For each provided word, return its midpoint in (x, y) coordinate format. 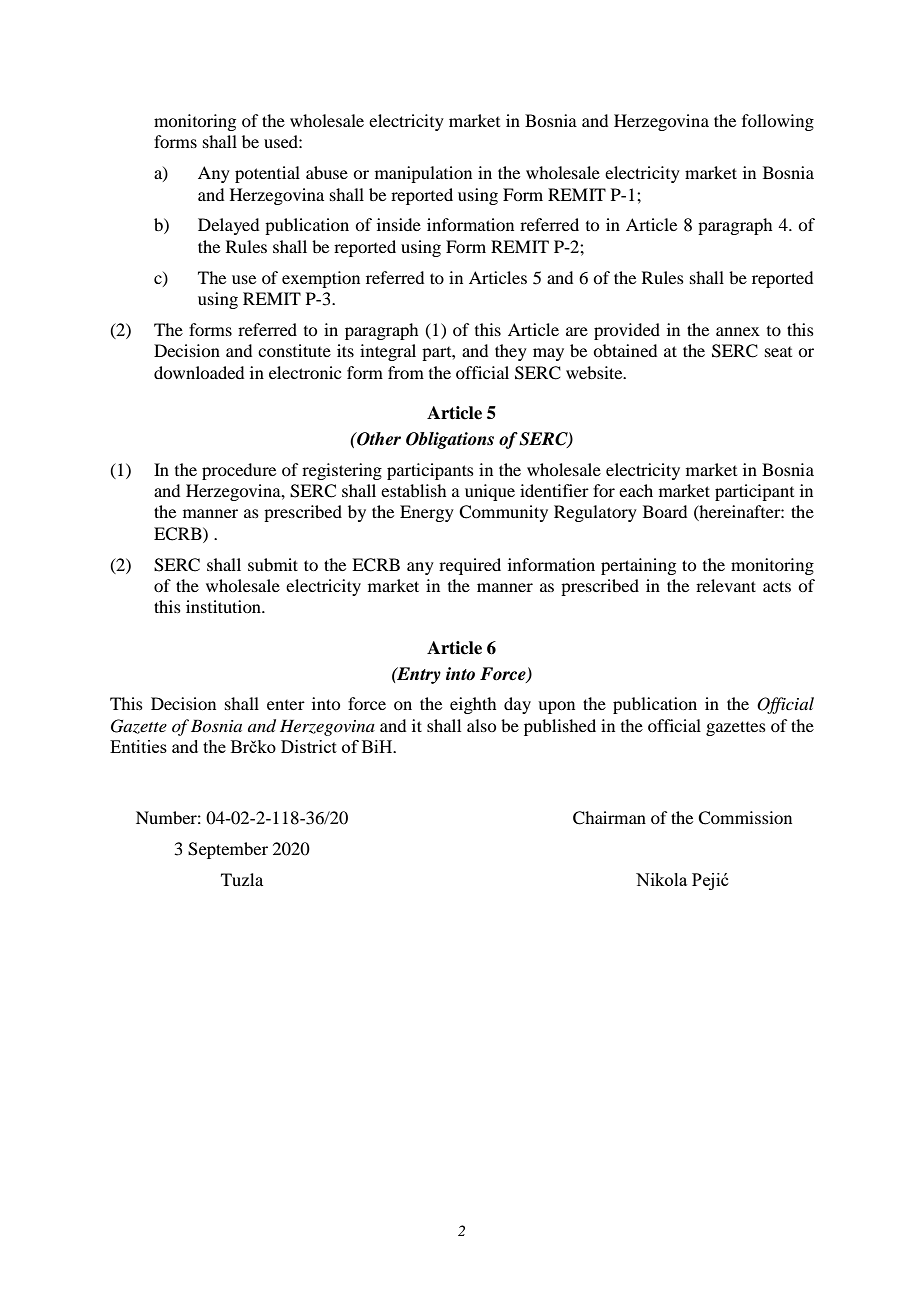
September (228, 850)
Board (665, 511)
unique (490, 492)
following (778, 122)
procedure (239, 471)
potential (267, 174)
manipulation (423, 174)
